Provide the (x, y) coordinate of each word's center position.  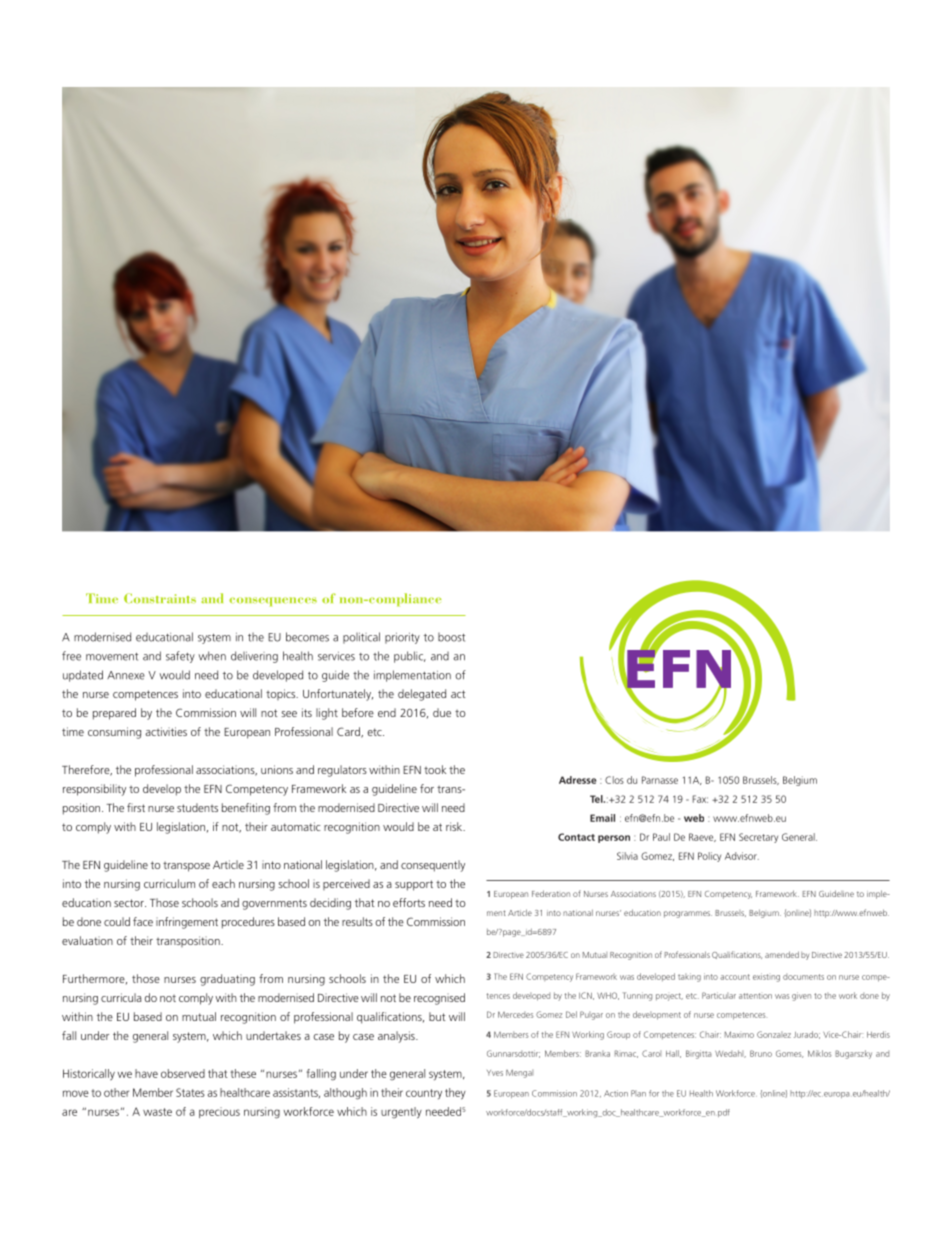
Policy (709, 857)
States (190, 1092)
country (424, 1094)
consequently (433, 866)
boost (451, 637)
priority (402, 638)
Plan (638, 1093)
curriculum (169, 883)
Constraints (160, 598)
